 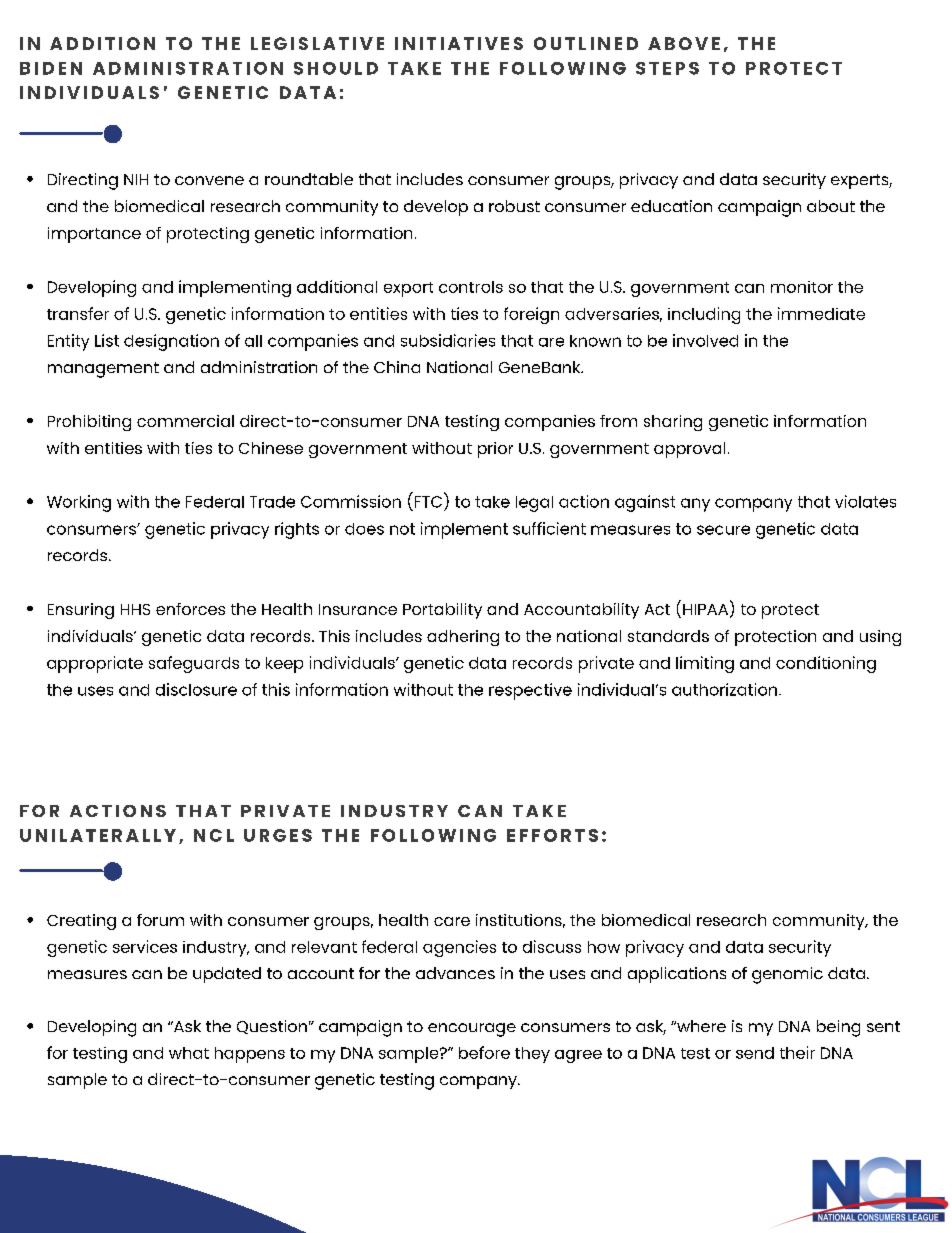 What do you see at coordinates (514, 206) in the document?
I see `robust` at bounding box center [514, 206].
